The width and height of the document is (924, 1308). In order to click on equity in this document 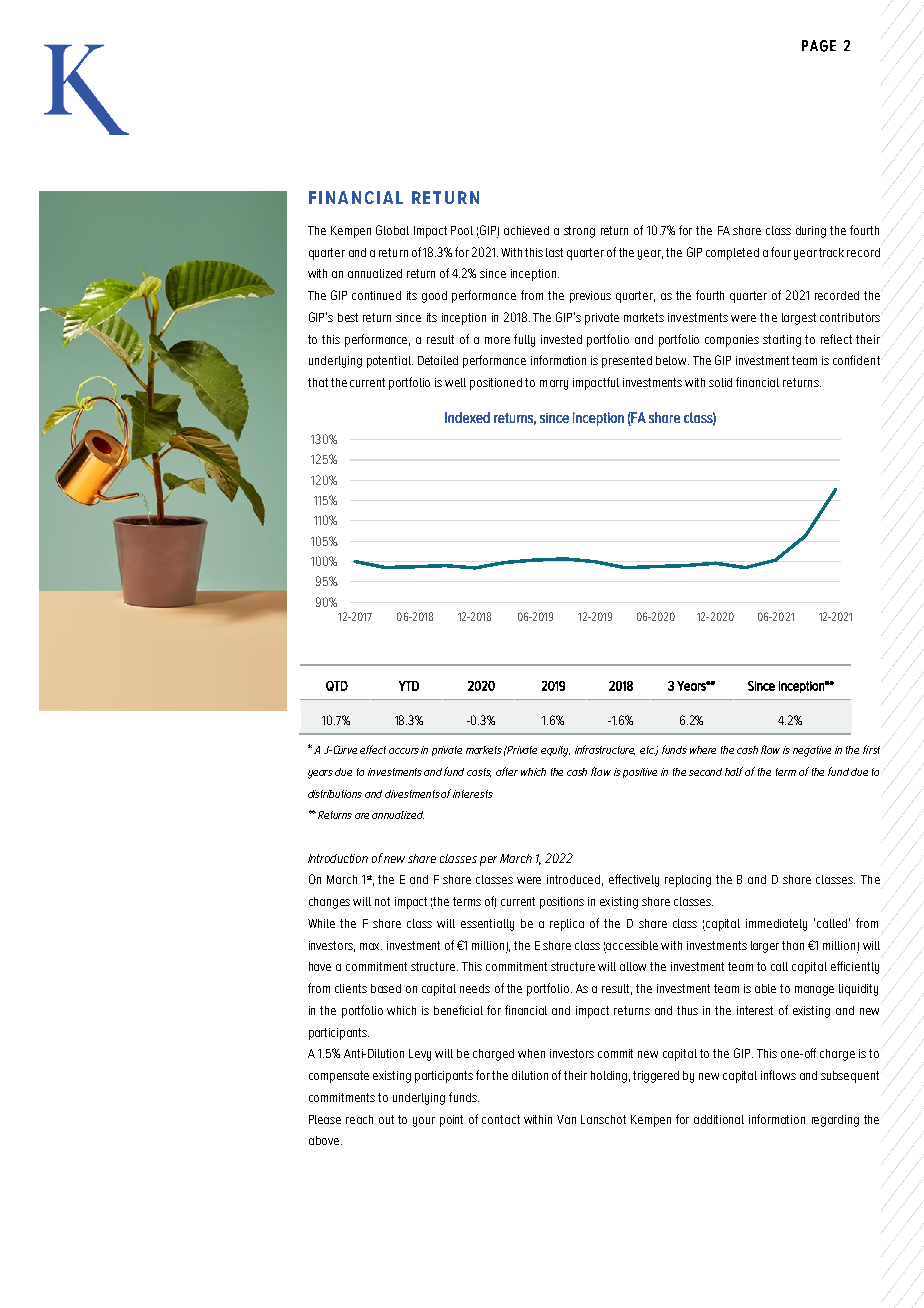, I will do `click(555, 751)`.
